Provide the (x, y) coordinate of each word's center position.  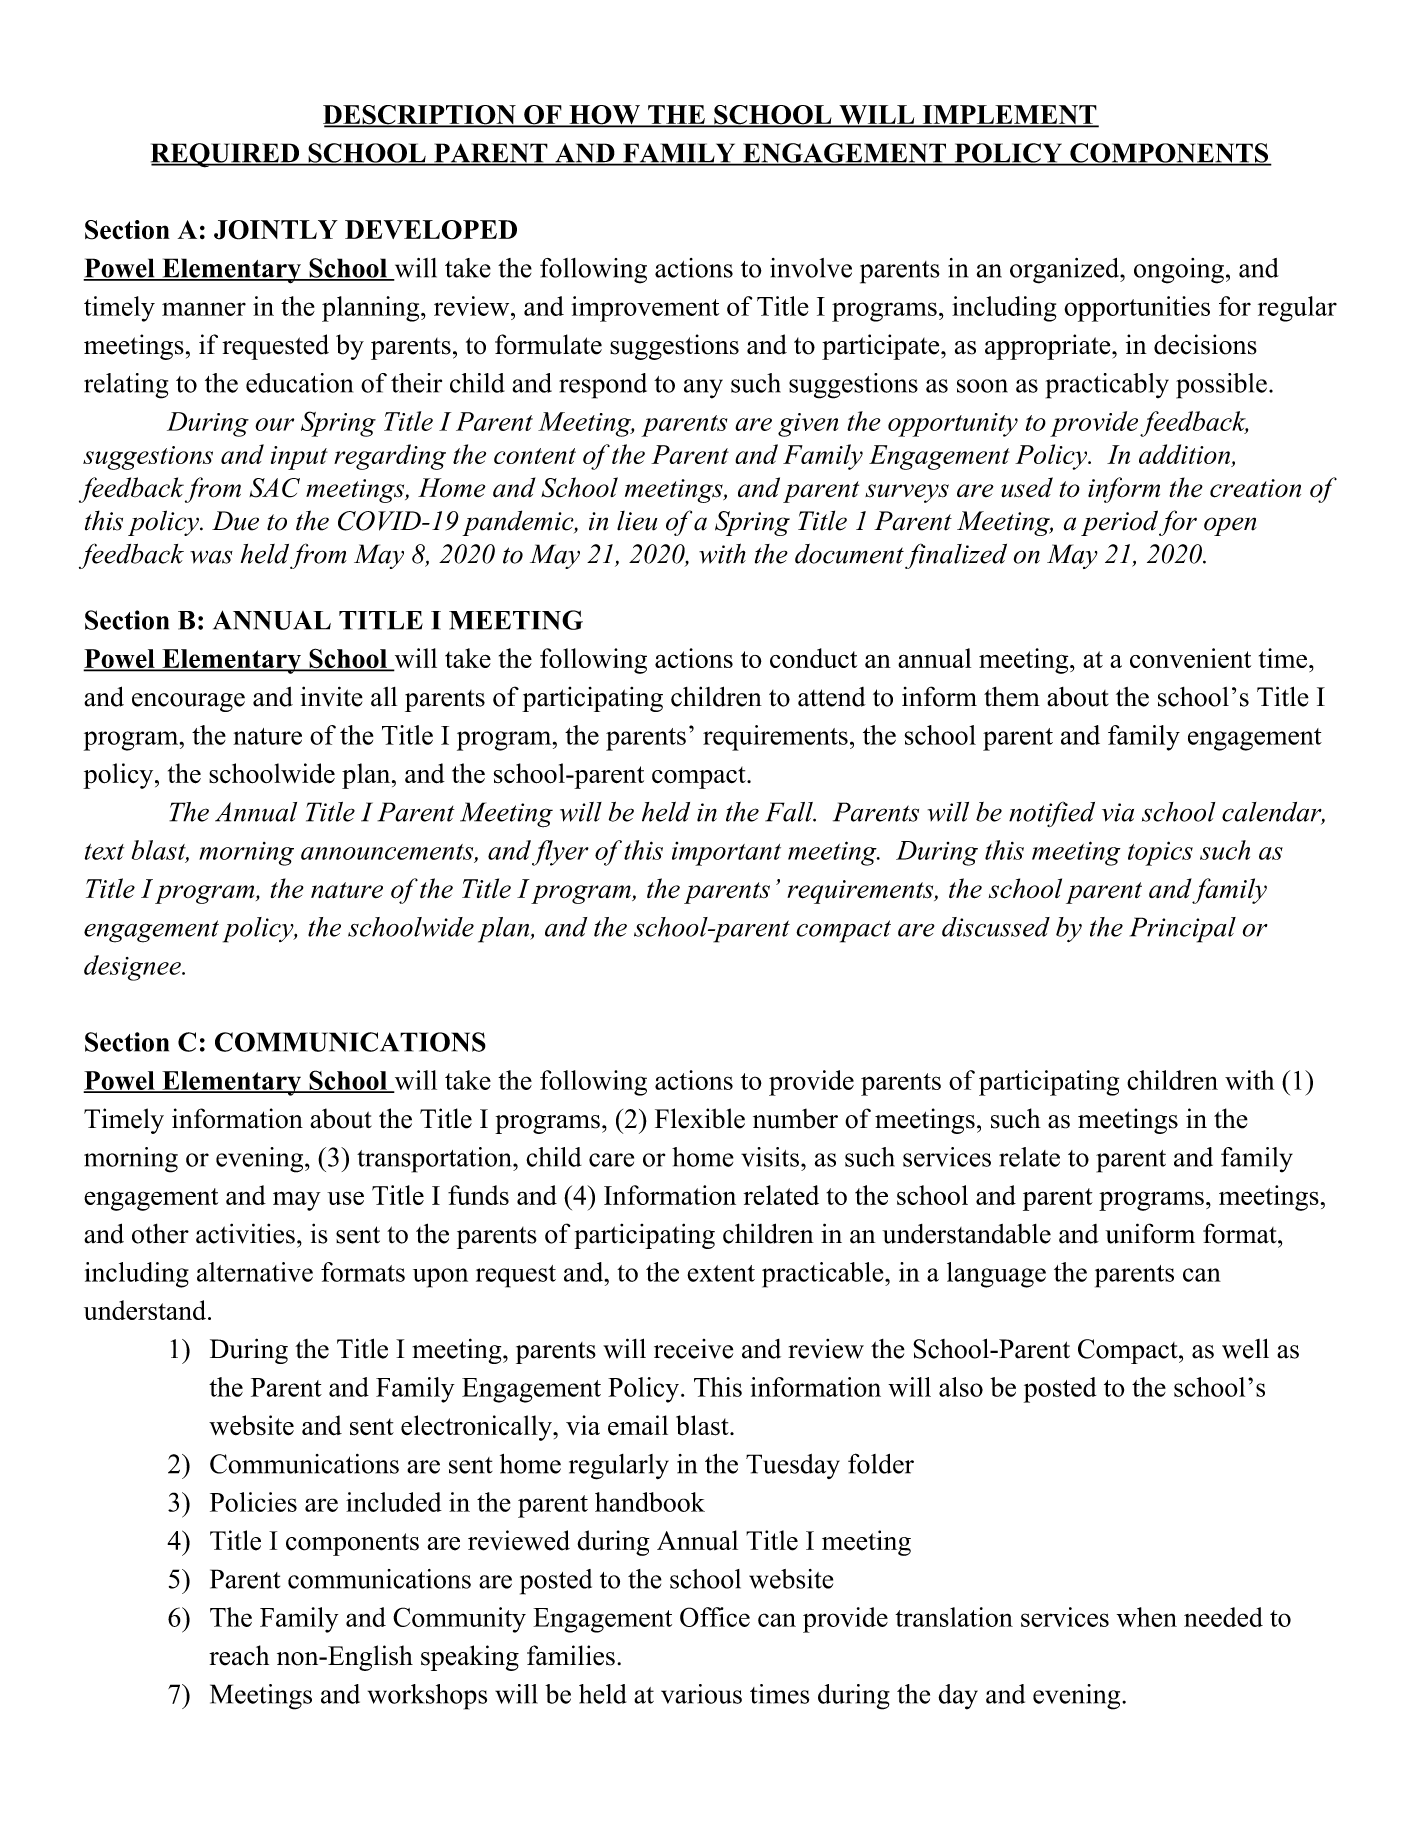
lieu (637, 521)
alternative (255, 1272)
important (726, 854)
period (1119, 523)
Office (715, 1617)
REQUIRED (226, 155)
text (104, 852)
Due (235, 521)
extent (721, 1273)
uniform (1150, 1233)
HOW (604, 116)
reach (239, 1655)
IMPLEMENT (1009, 116)
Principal (1183, 930)
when (1147, 1617)
